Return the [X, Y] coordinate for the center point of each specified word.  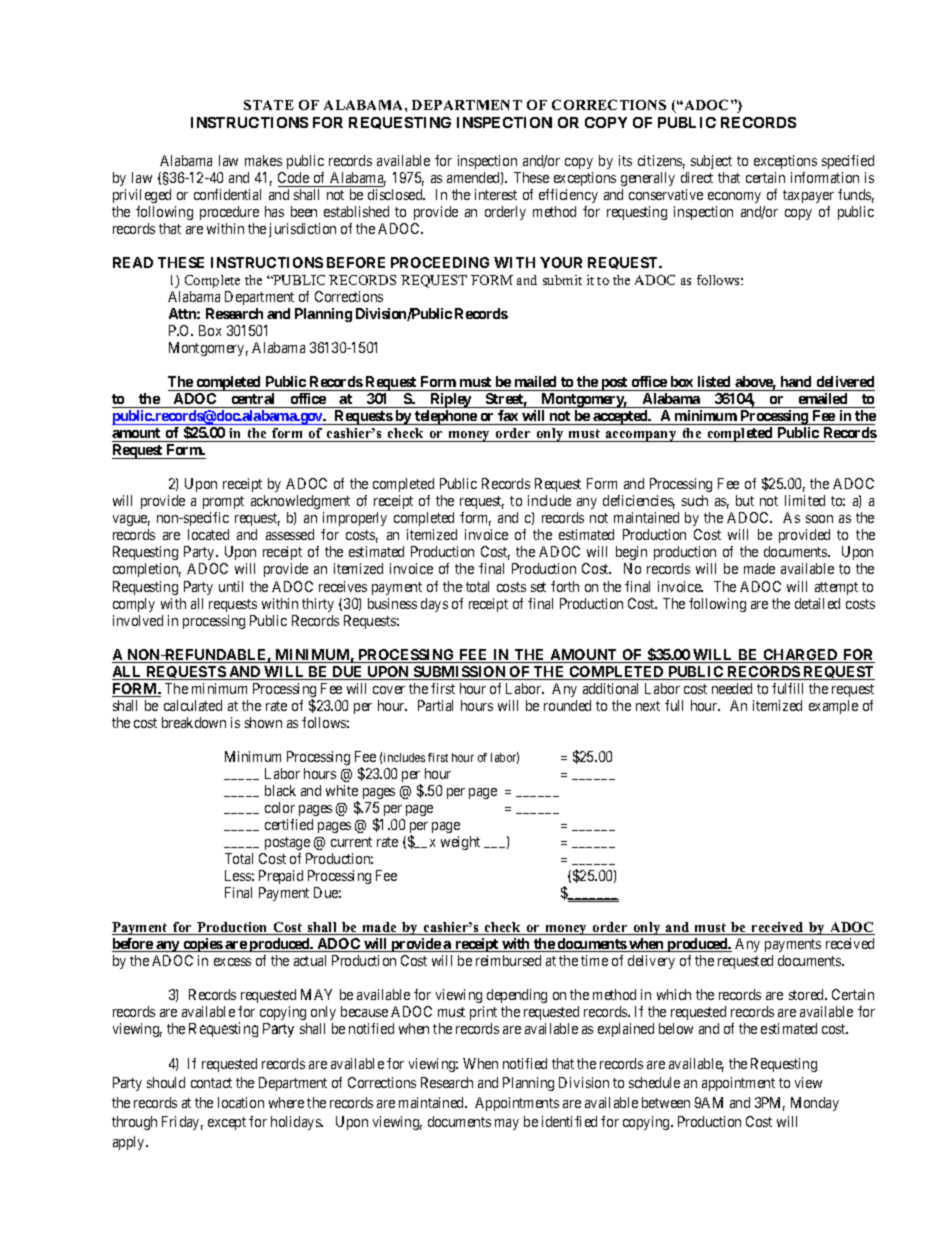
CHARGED [800, 656]
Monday [815, 1104]
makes [263, 160]
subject [711, 164]
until [231, 586]
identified [569, 1121]
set [538, 587]
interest [496, 194]
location [241, 1102]
